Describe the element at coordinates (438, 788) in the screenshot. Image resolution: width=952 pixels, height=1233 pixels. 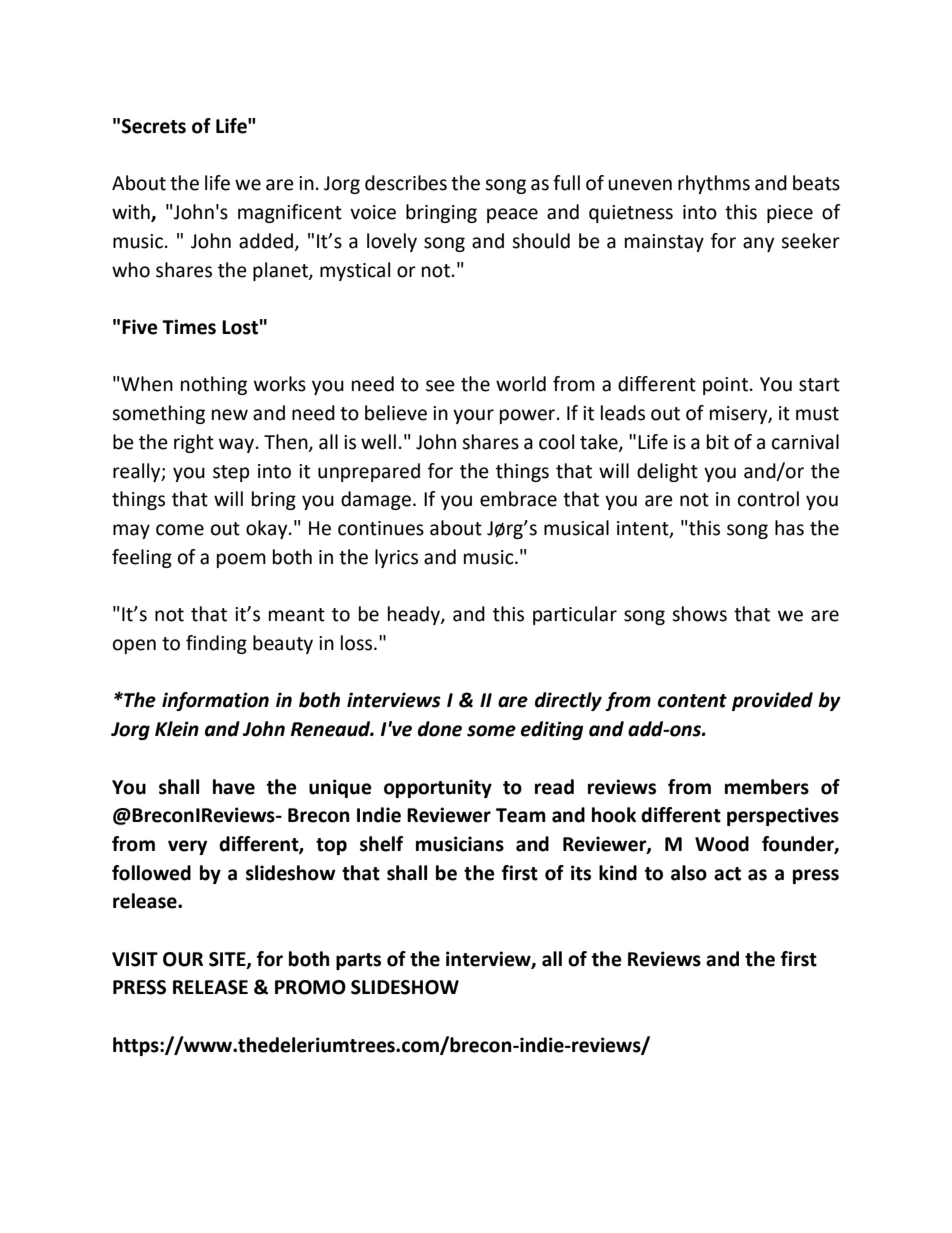
I see `opportunity` at that location.
